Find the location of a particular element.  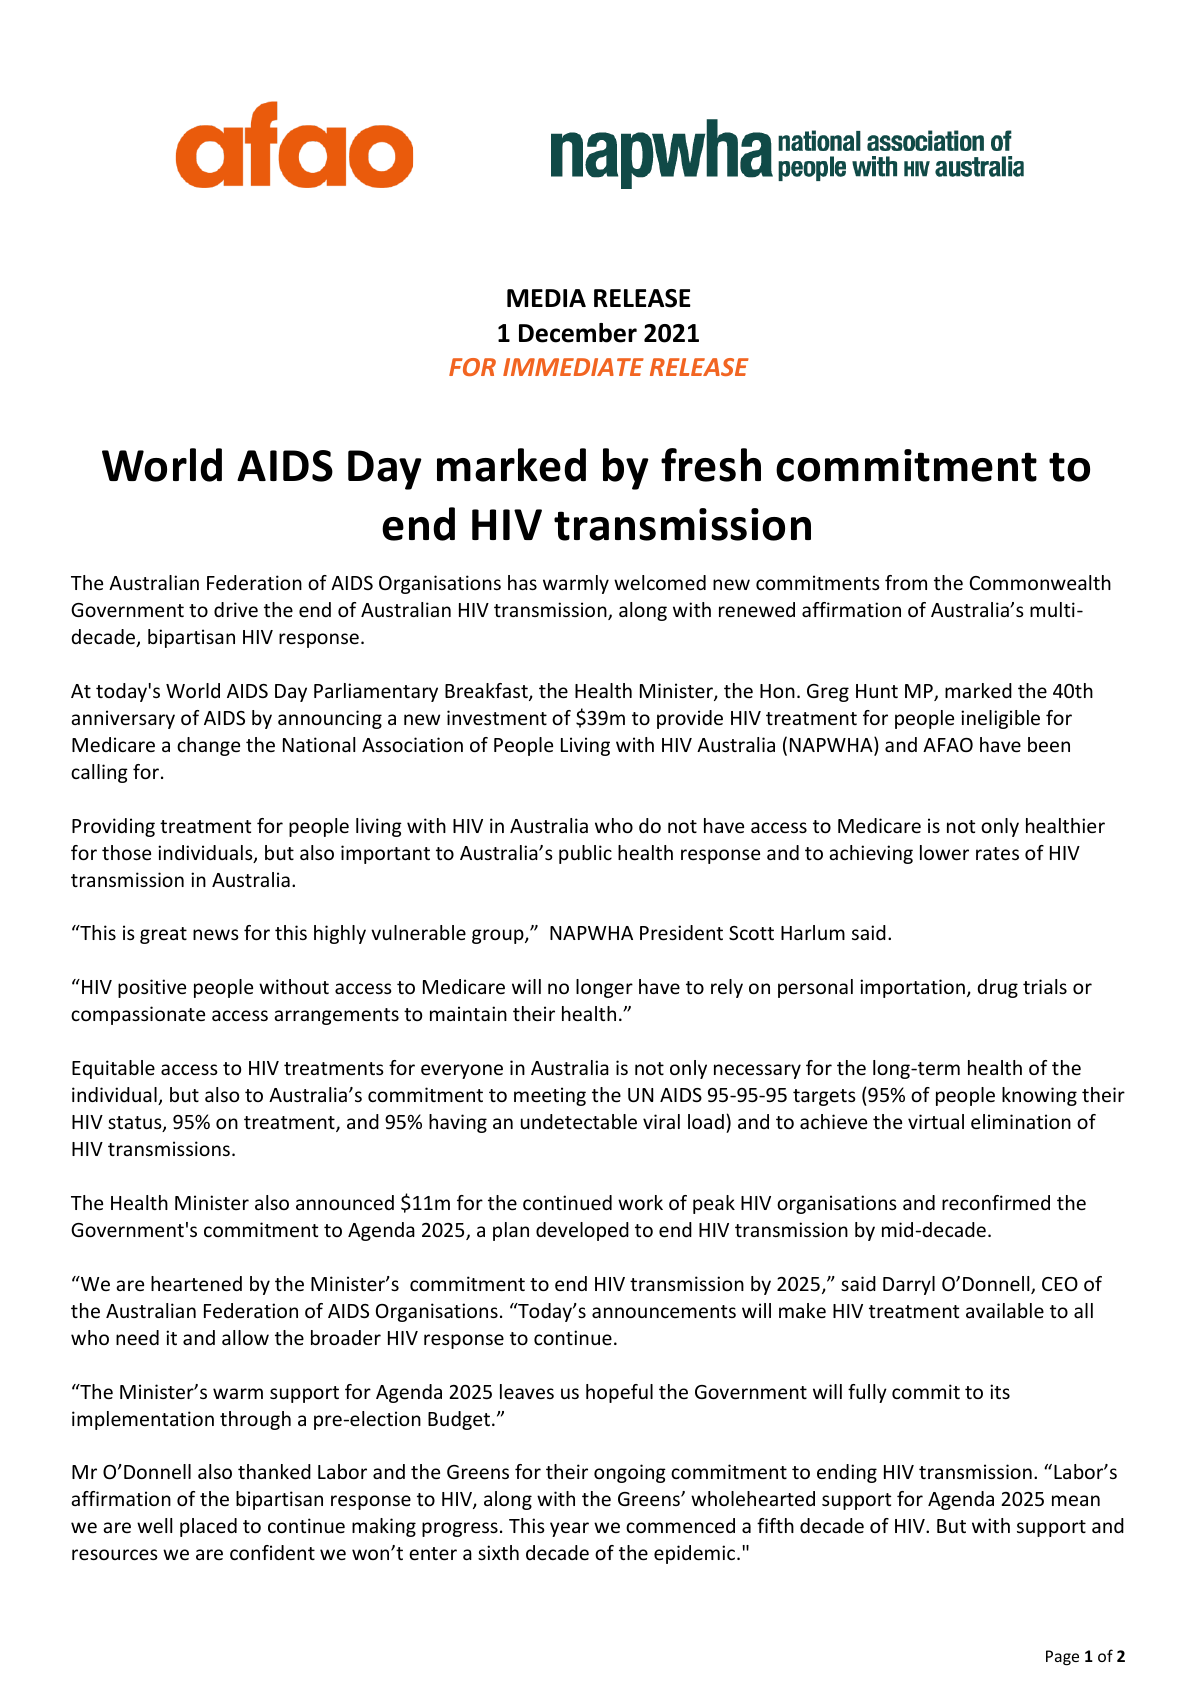

heartened is located at coordinates (196, 1283).
